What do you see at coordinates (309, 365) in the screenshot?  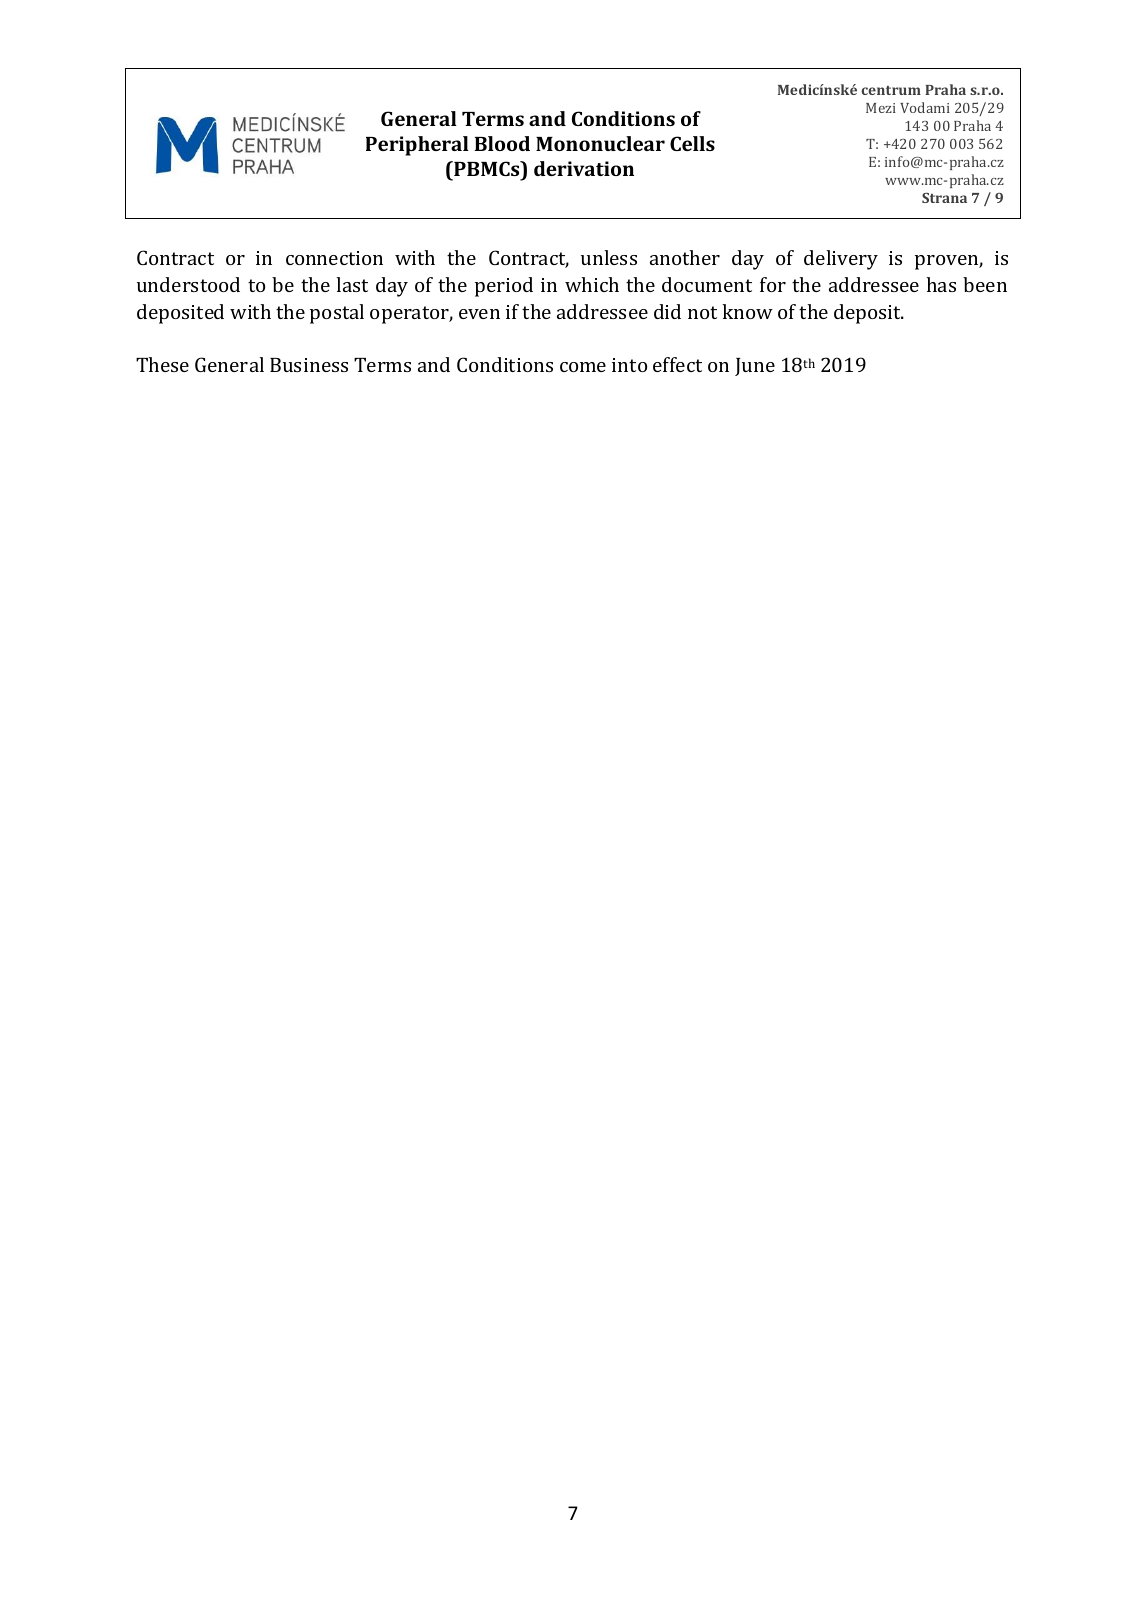 I see `Business` at bounding box center [309, 365].
